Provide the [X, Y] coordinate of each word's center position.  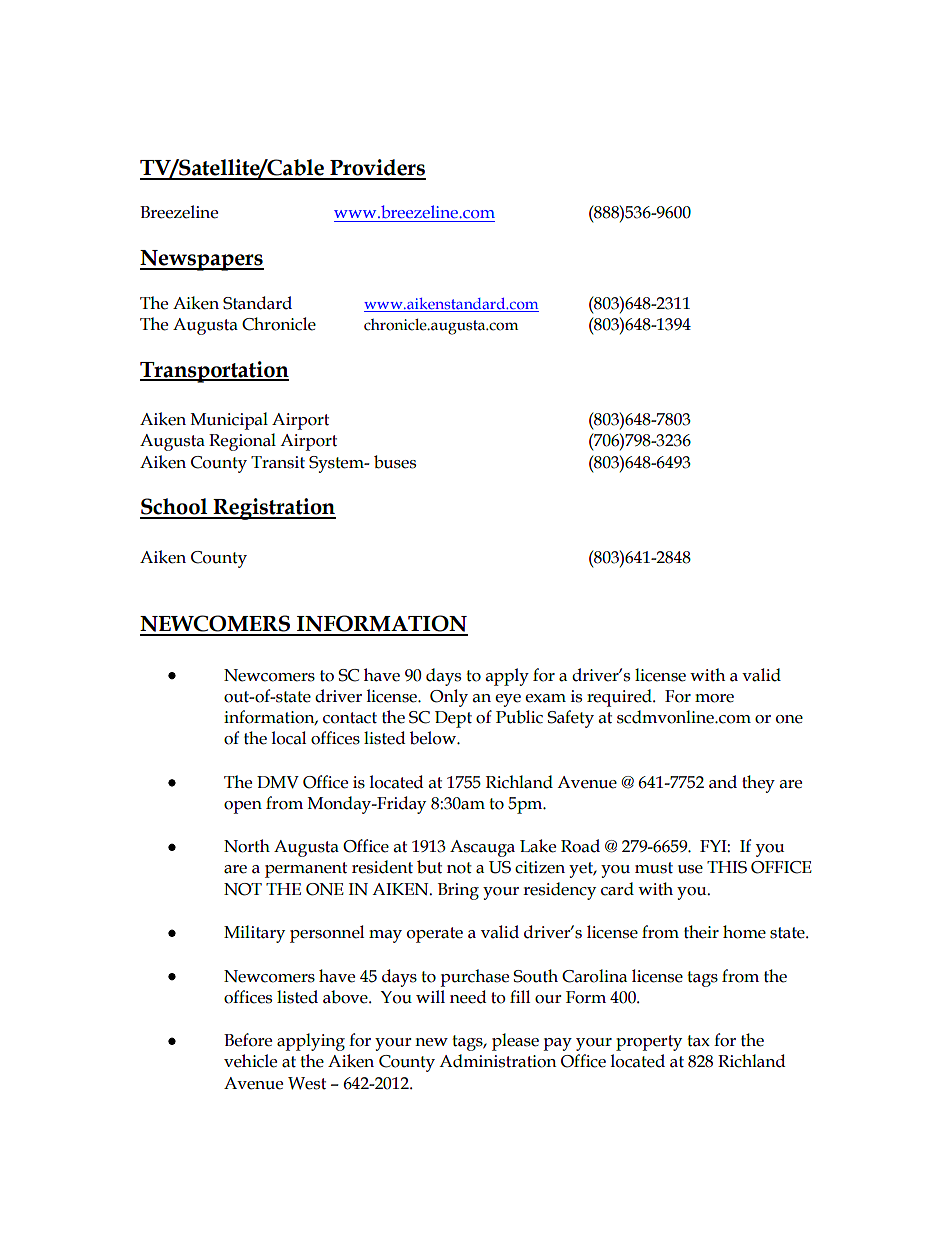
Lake [538, 846]
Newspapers [202, 260]
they [758, 784]
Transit [278, 462]
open [243, 807]
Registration [274, 509]
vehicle [250, 1061]
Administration [498, 1061]
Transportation [214, 372]
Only [449, 698]
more [714, 698]
